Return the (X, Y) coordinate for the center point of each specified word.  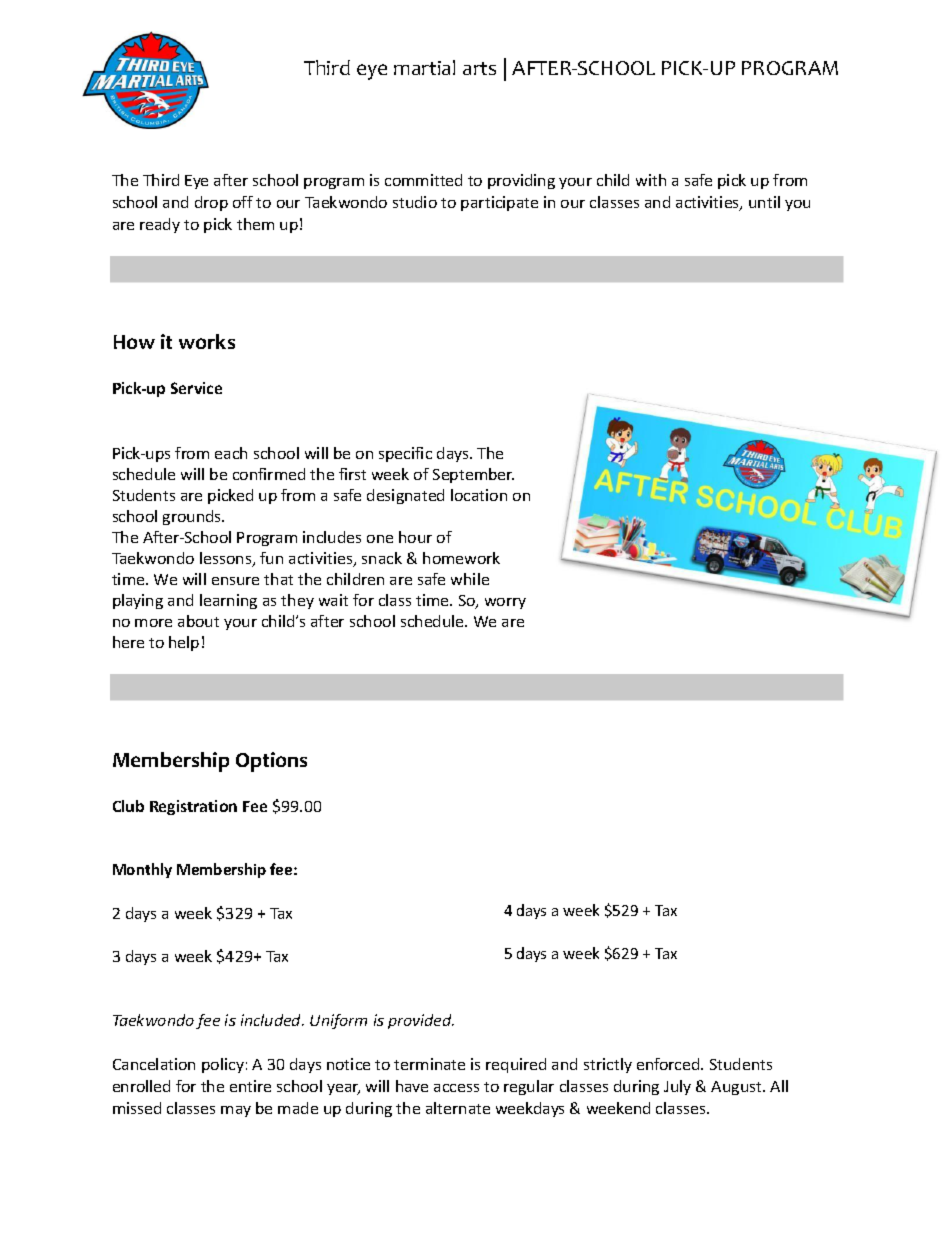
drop (211, 203)
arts (479, 68)
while (470, 579)
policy (223, 1065)
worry (505, 603)
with (651, 180)
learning (228, 601)
